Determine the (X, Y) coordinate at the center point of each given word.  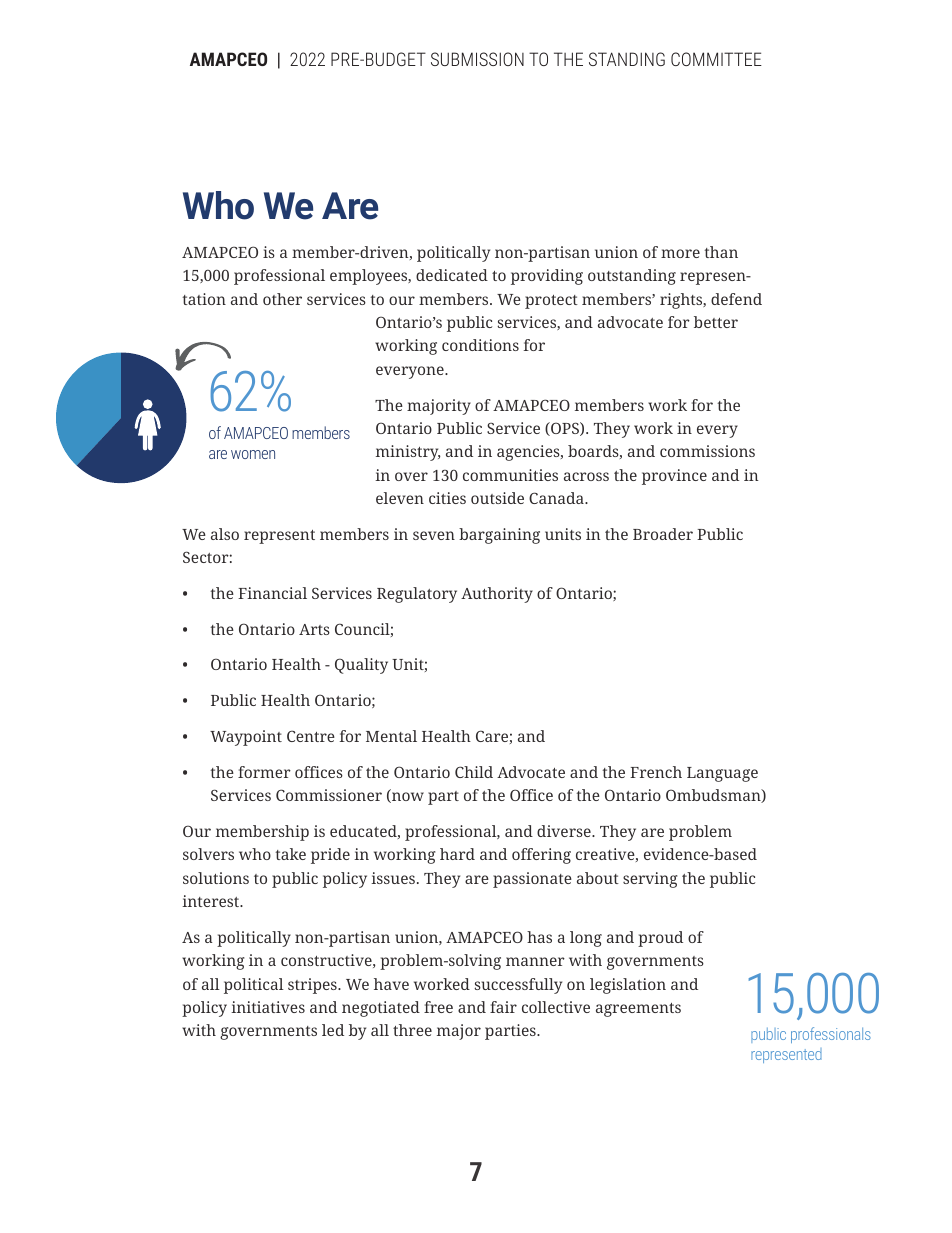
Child (474, 772)
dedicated (452, 275)
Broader (663, 534)
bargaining (499, 536)
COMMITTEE (716, 59)
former (264, 772)
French (656, 772)
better (716, 322)
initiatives (268, 1007)
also (225, 534)
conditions (480, 345)
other (282, 299)
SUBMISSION (477, 59)
